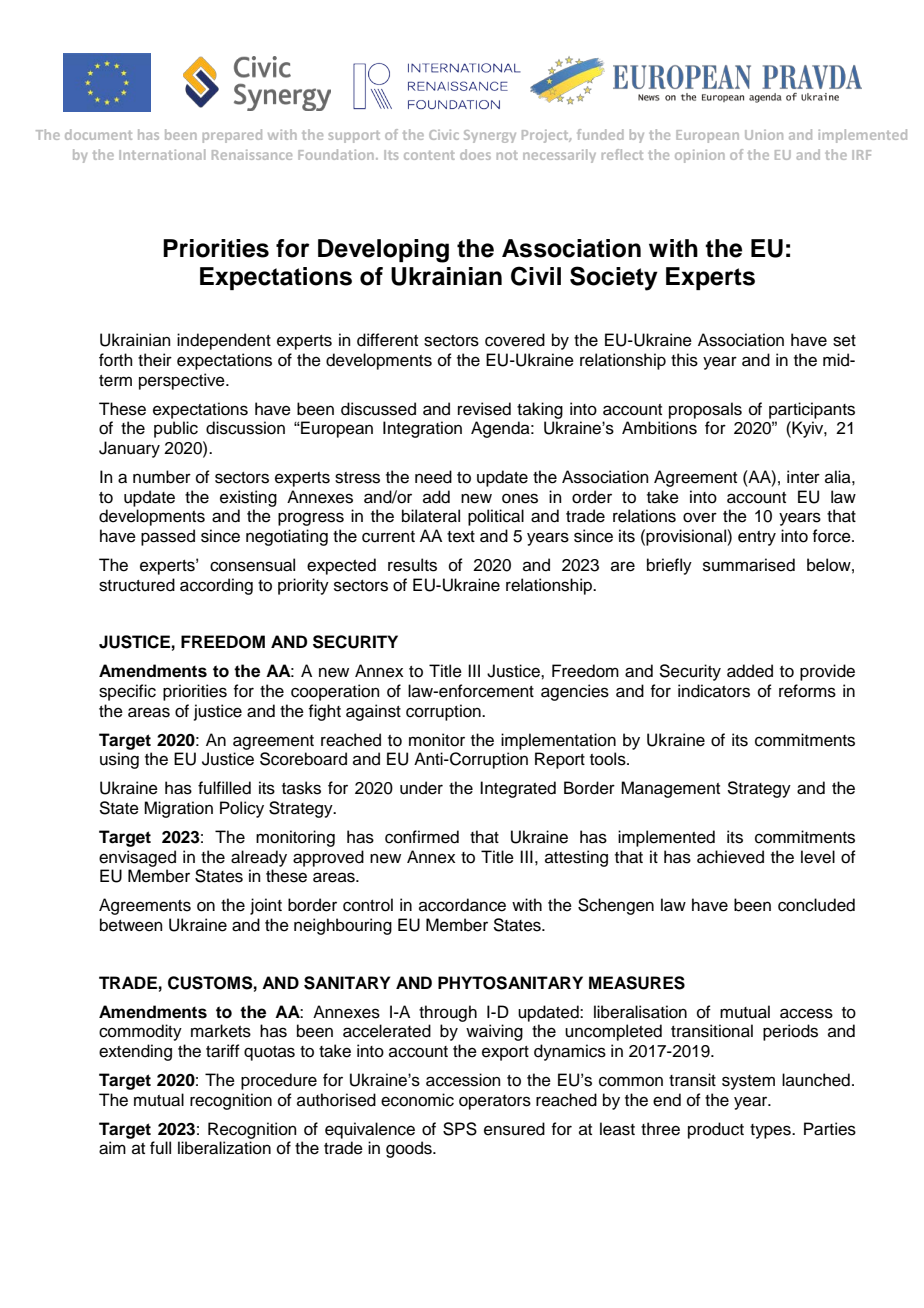 The width and height of the image is (924, 1308). What do you see at coordinates (232, 136) in the image?
I see `prepared` at bounding box center [232, 136].
